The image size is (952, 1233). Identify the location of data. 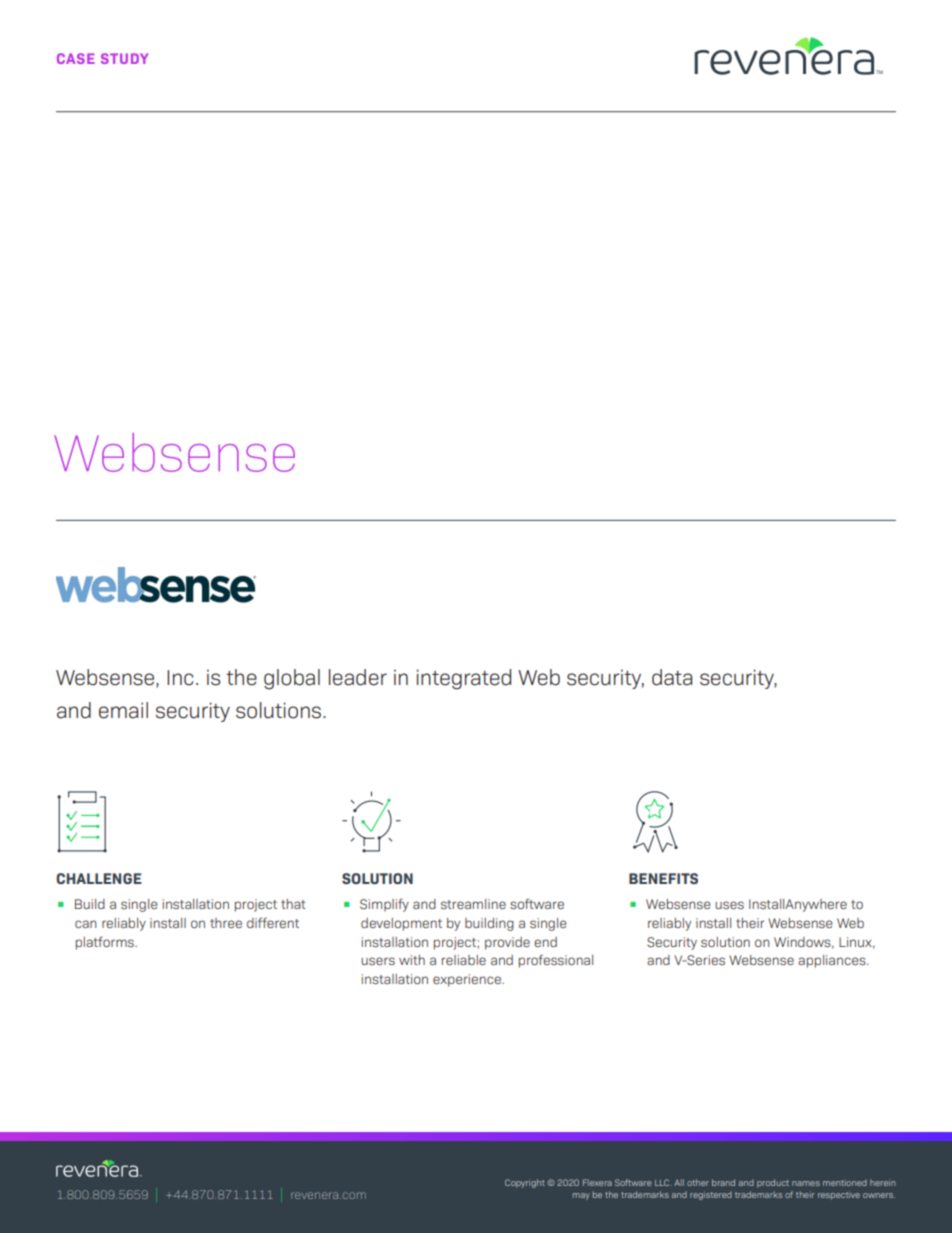
(672, 677).
